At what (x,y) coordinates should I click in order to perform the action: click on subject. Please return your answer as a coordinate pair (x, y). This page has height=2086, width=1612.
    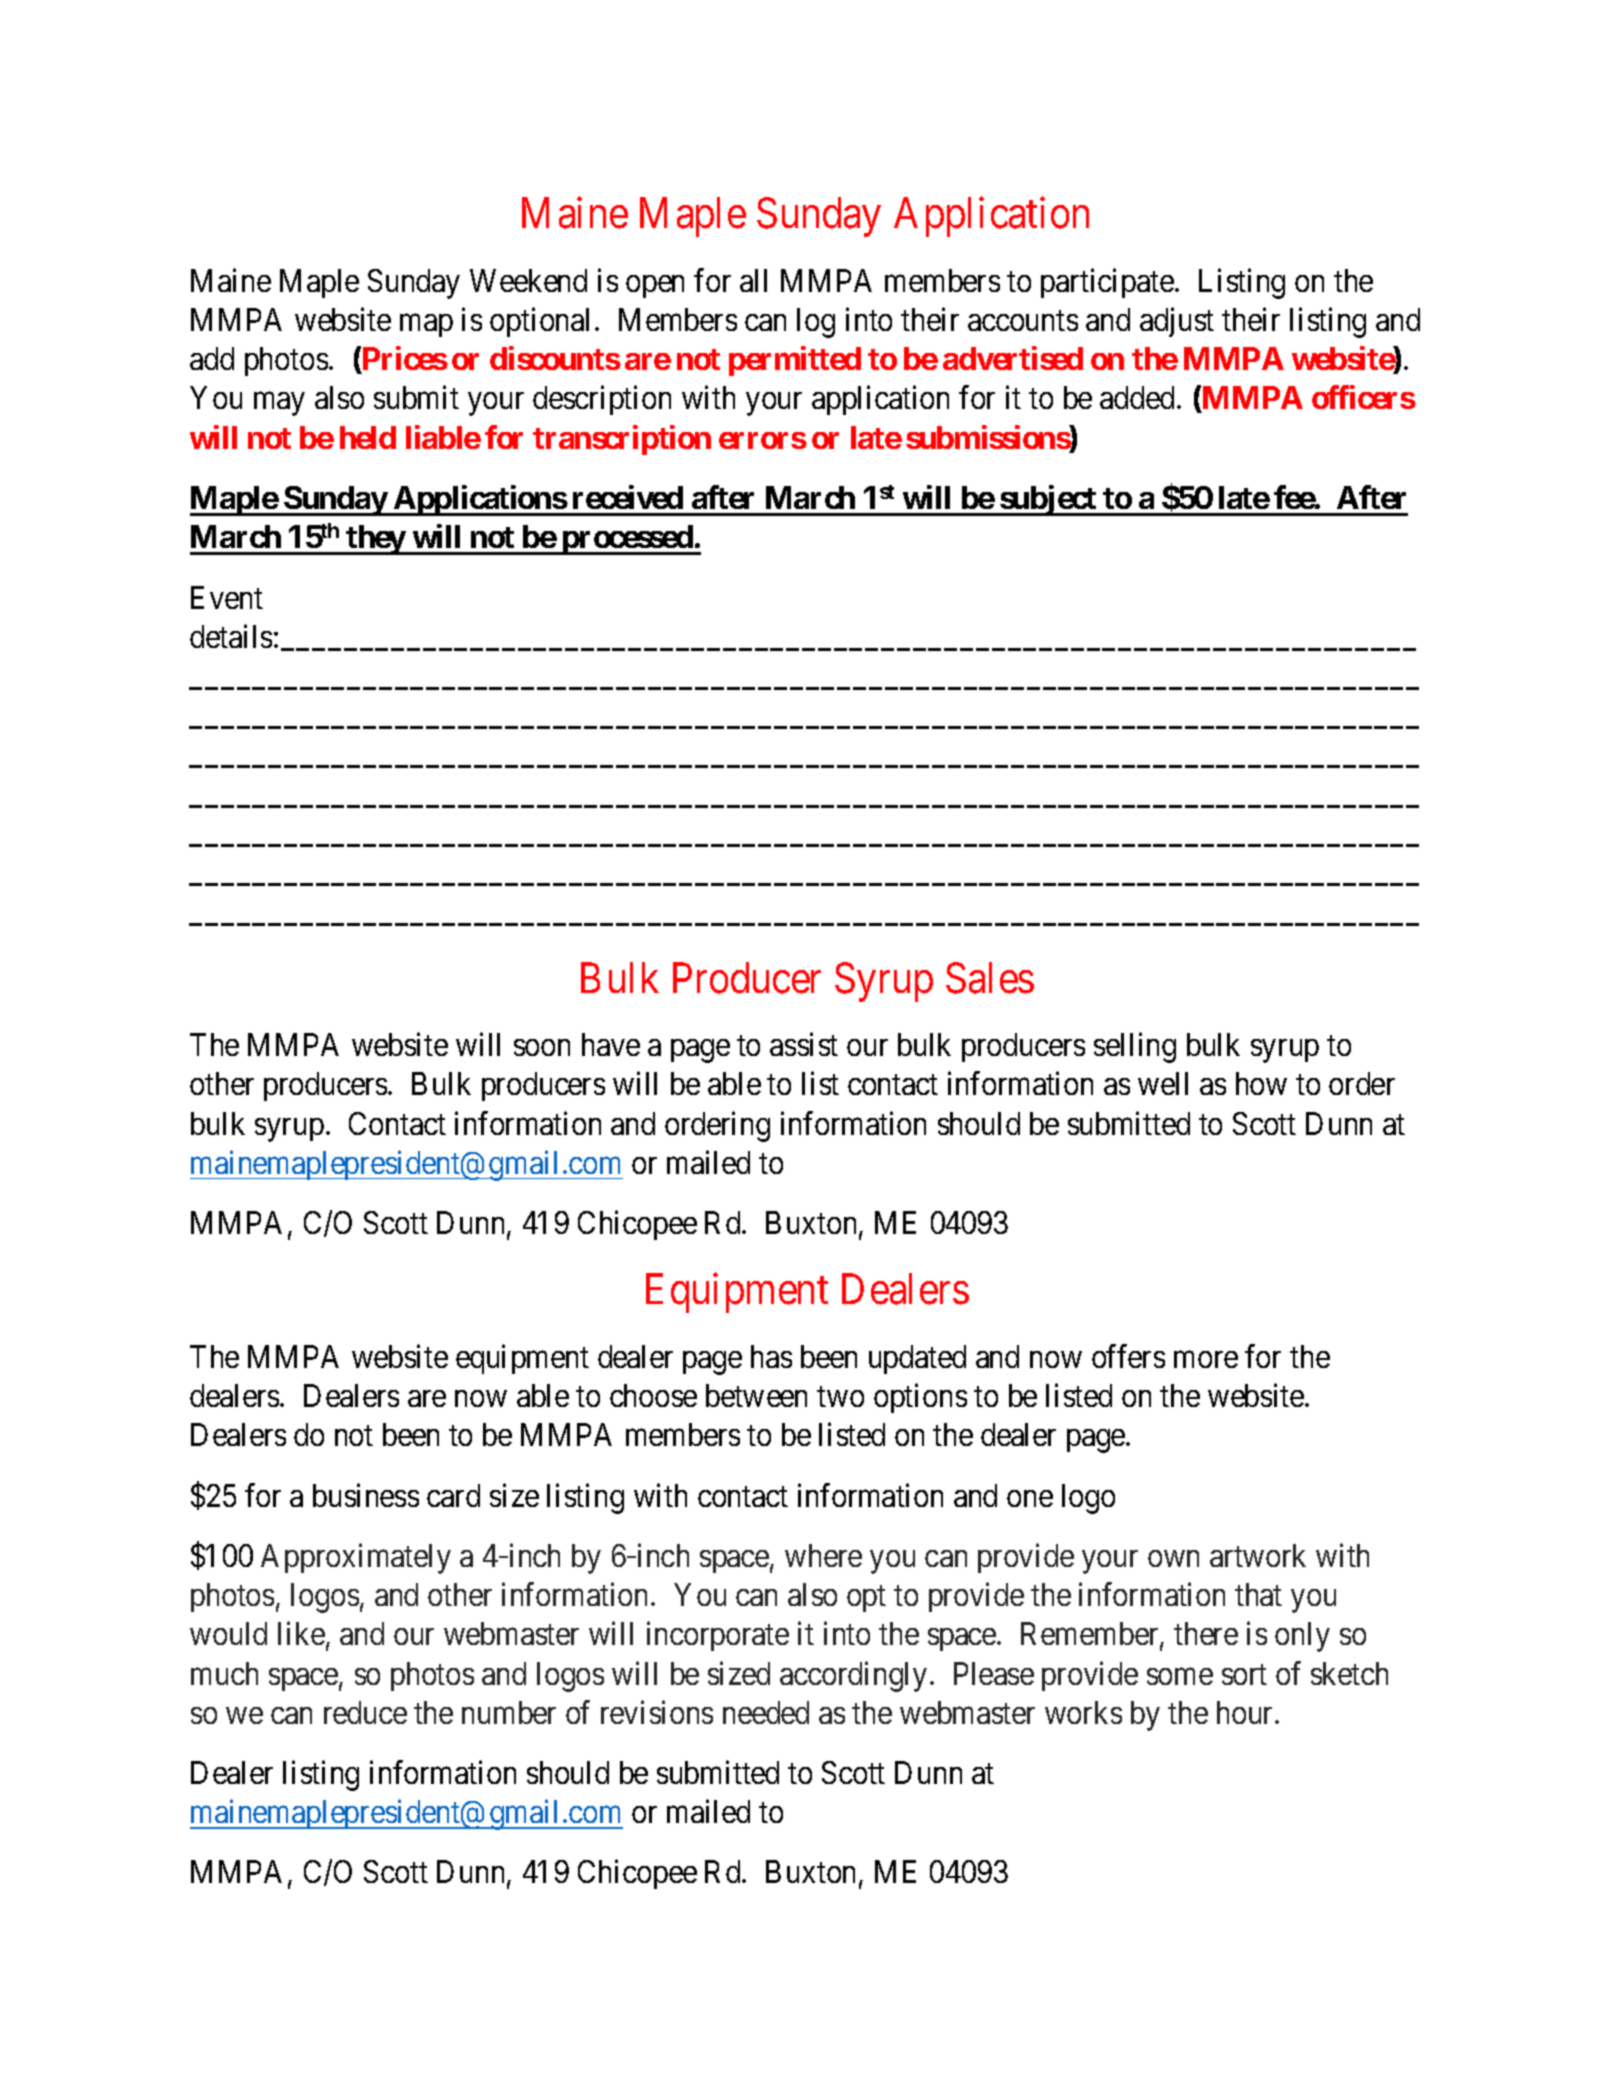
    Looking at the image, I should click on (1048, 500).
